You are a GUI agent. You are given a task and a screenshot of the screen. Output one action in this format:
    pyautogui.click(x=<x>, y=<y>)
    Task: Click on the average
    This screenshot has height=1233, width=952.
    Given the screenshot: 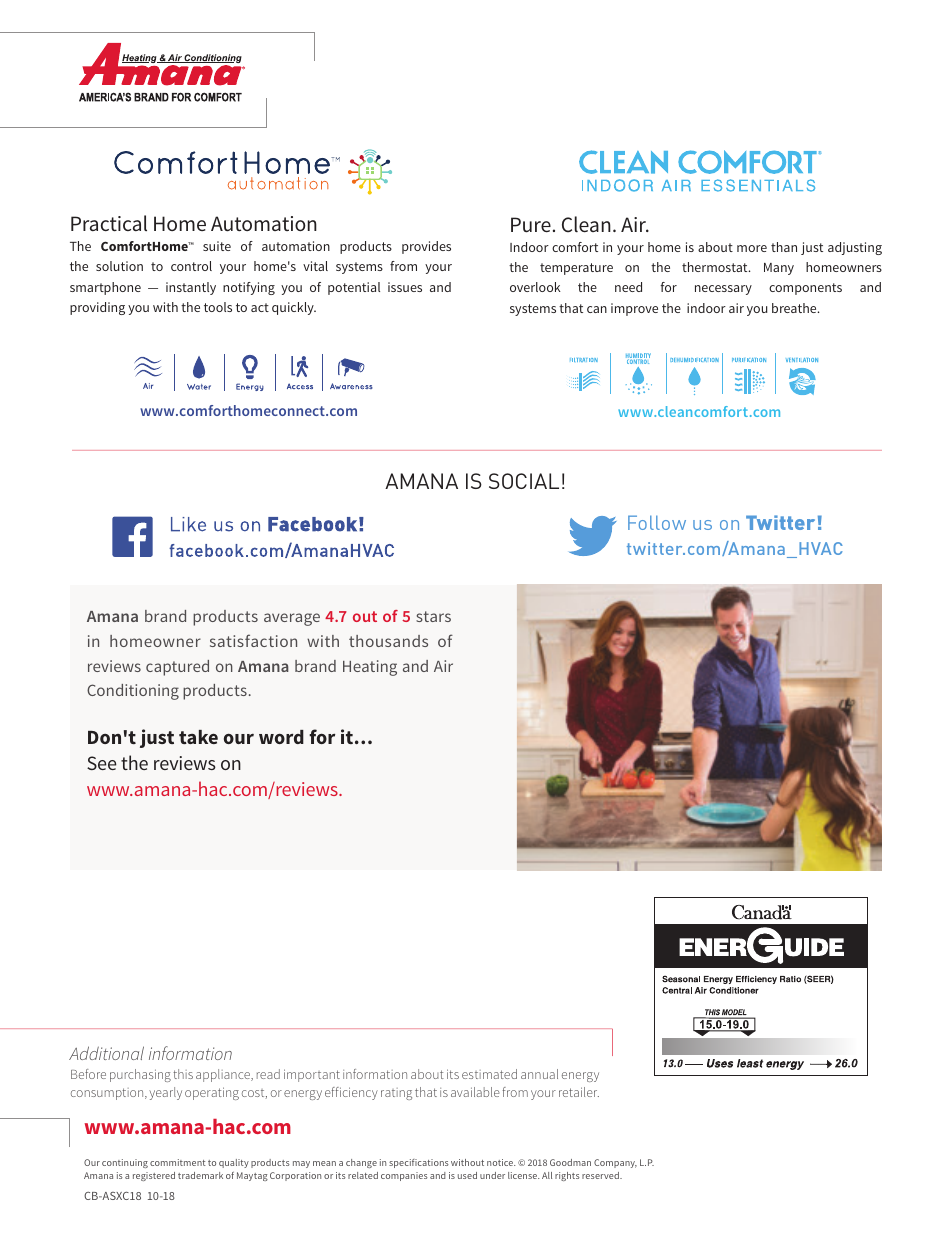 What is the action you would take?
    pyautogui.click(x=292, y=619)
